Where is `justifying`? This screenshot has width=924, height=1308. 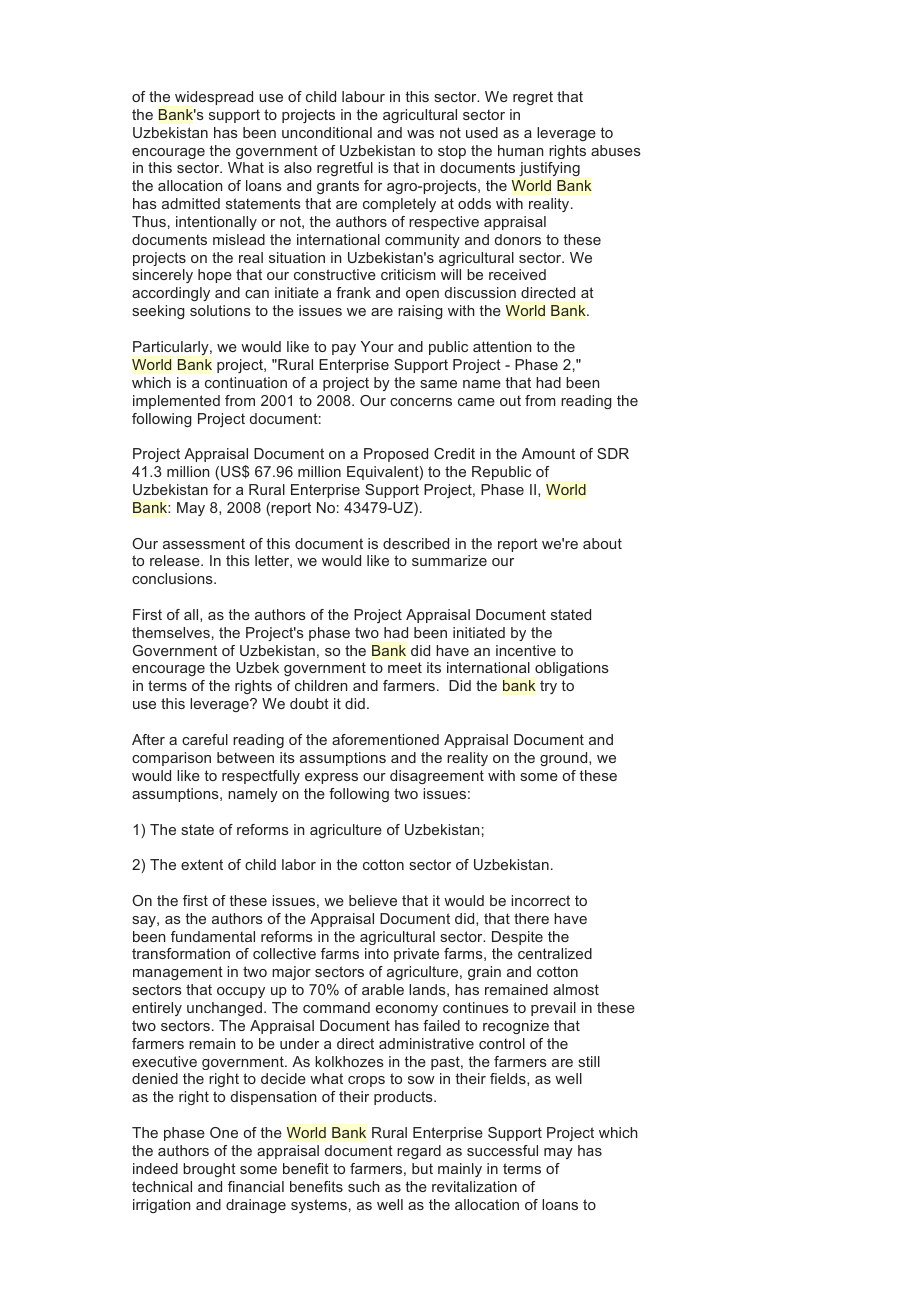 justifying is located at coordinates (549, 169).
